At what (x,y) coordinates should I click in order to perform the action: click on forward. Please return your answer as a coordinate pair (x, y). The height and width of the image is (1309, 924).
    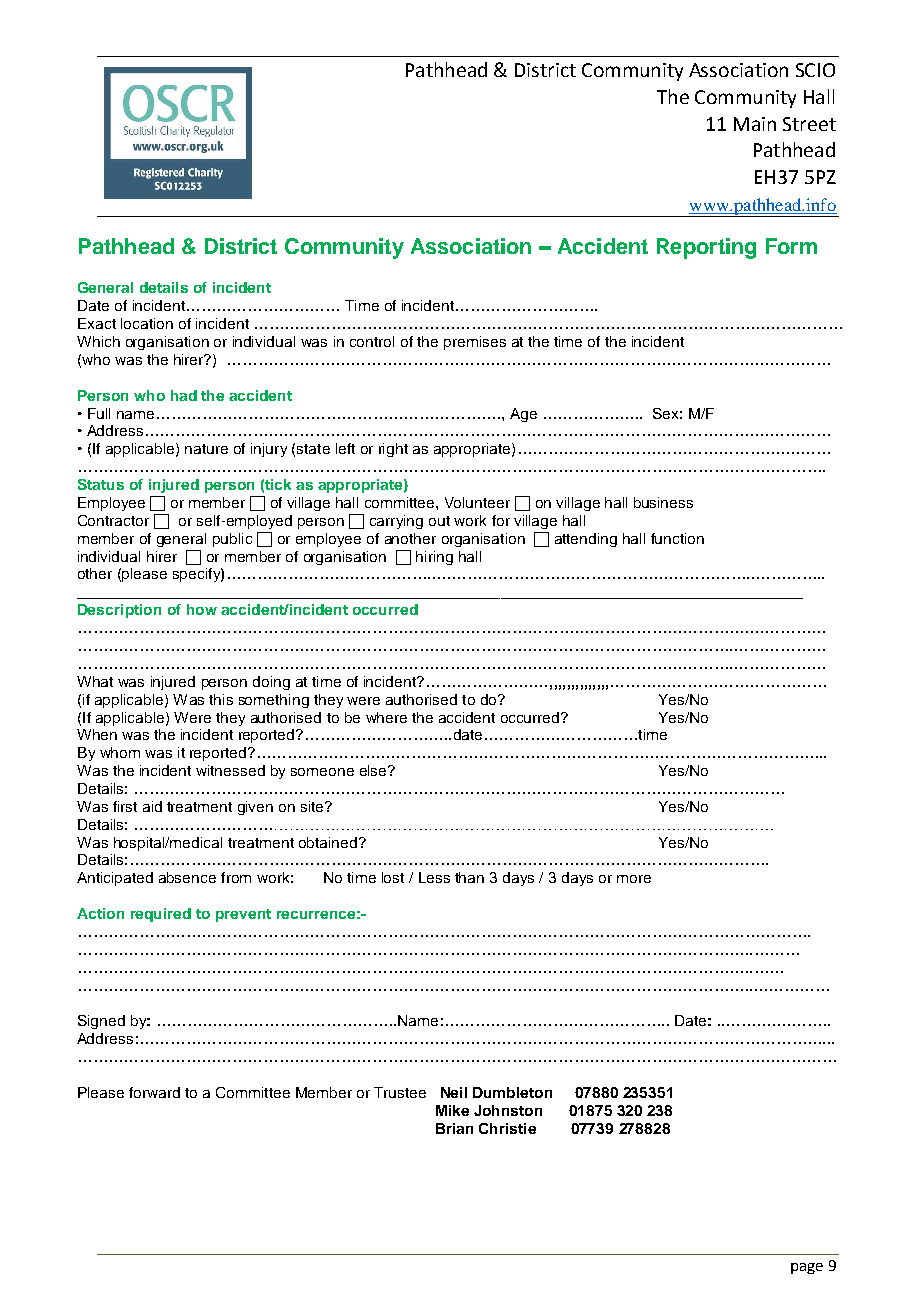
    Looking at the image, I should click on (154, 1092).
